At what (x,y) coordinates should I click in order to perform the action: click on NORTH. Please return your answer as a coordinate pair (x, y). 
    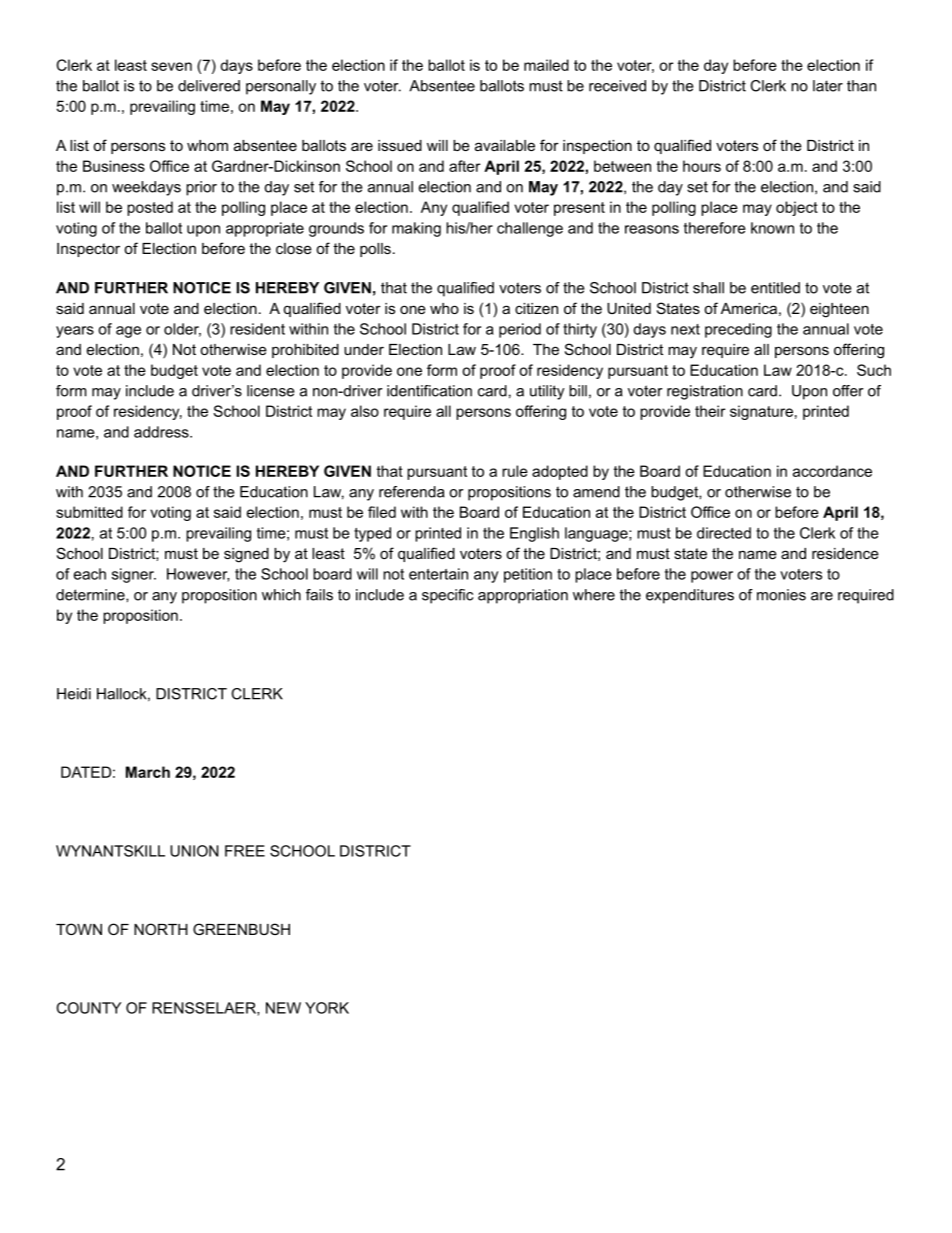
    Looking at the image, I should click on (161, 929).
